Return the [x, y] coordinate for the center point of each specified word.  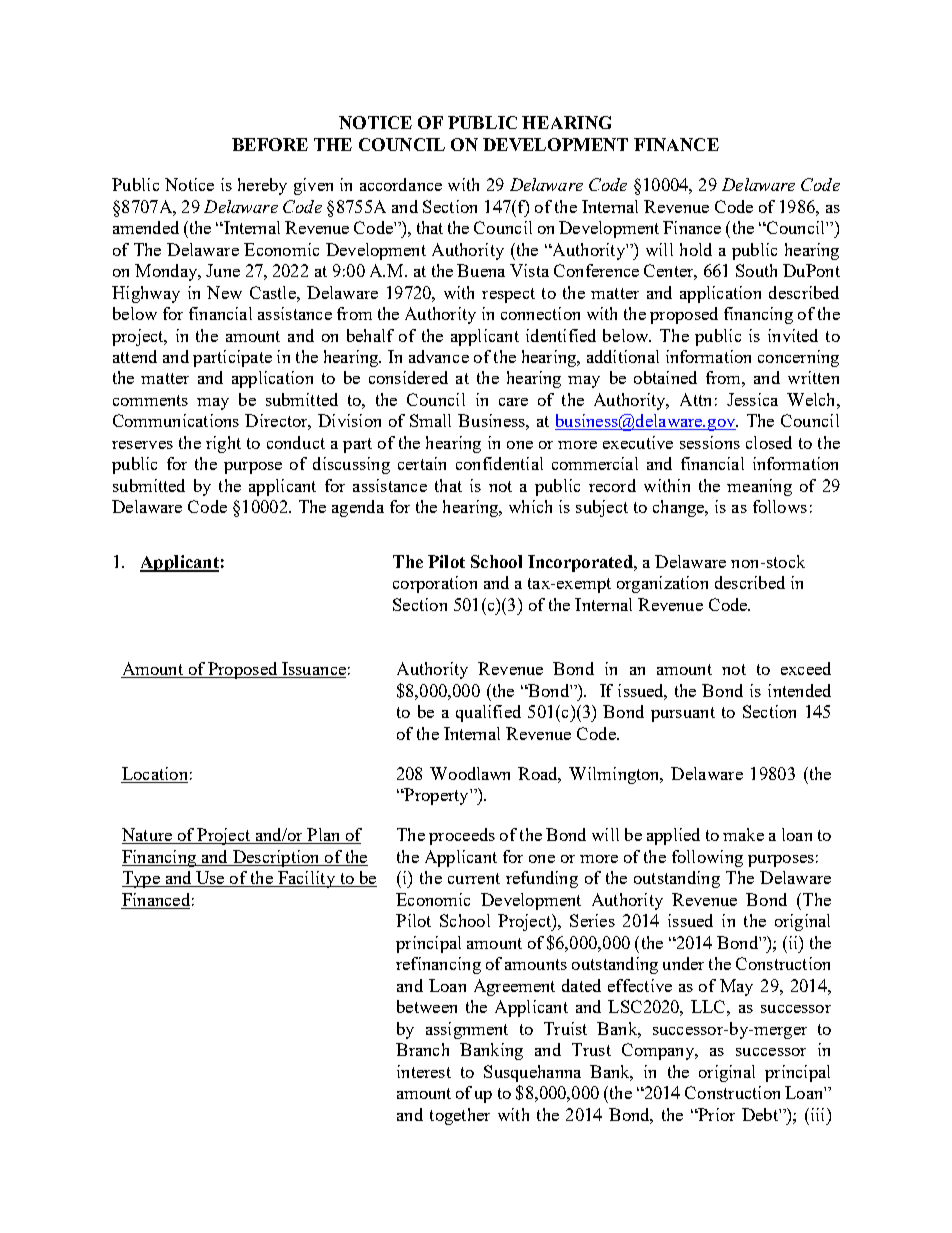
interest [424, 1071]
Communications [176, 420]
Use [210, 879]
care [513, 402]
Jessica [752, 399]
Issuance [313, 670]
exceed [806, 668]
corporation [435, 584]
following [707, 858]
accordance [401, 184]
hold [696, 249]
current [474, 878]
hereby [262, 186]
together [460, 1116]
